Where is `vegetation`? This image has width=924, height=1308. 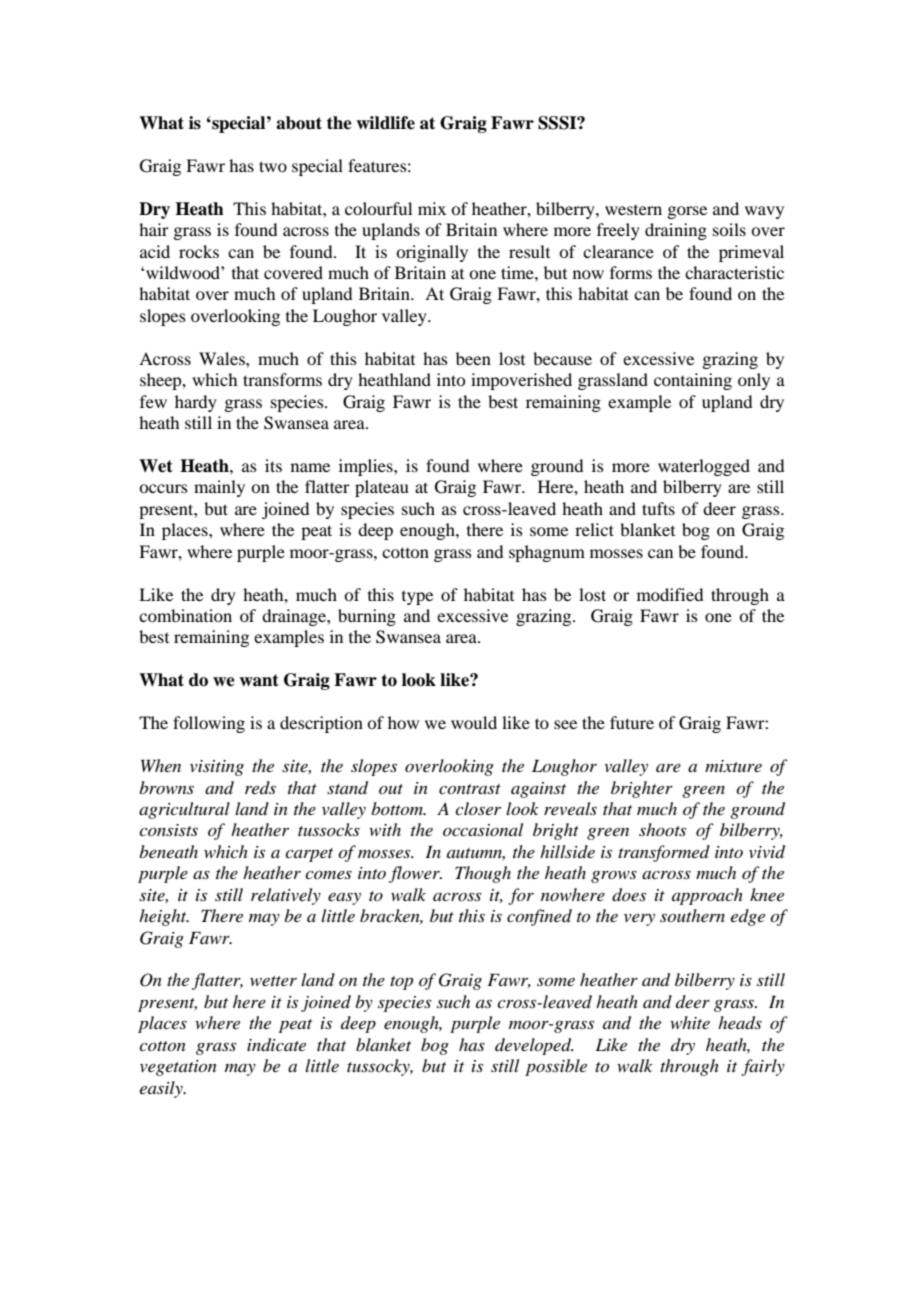 vegetation is located at coordinates (178, 1068).
